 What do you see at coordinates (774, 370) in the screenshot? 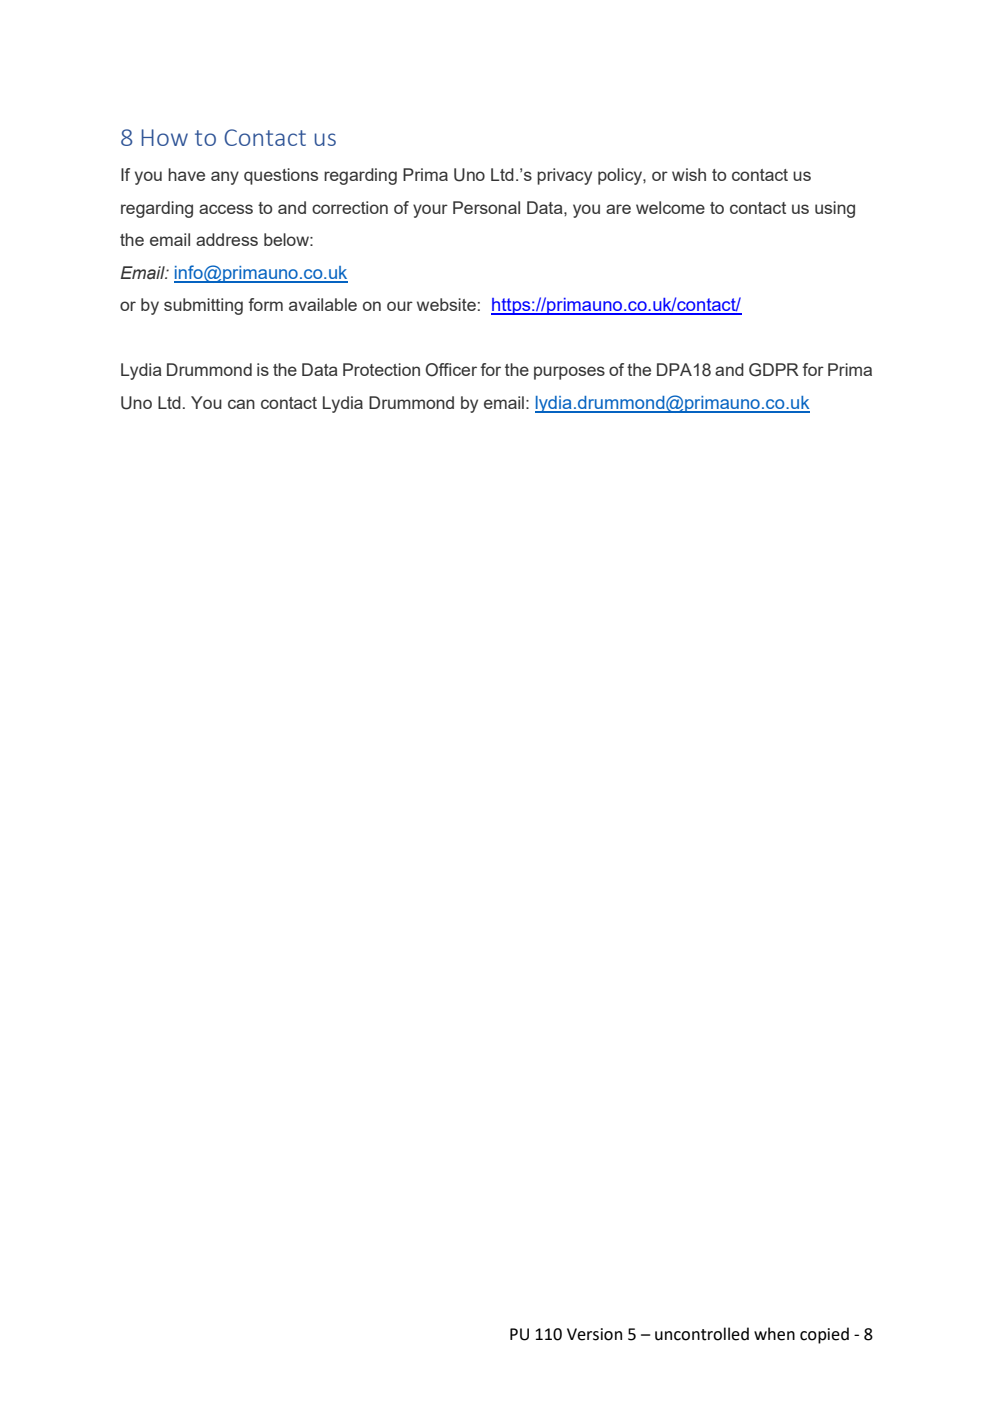
I see `GDPR` at bounding box center [774, 370].
